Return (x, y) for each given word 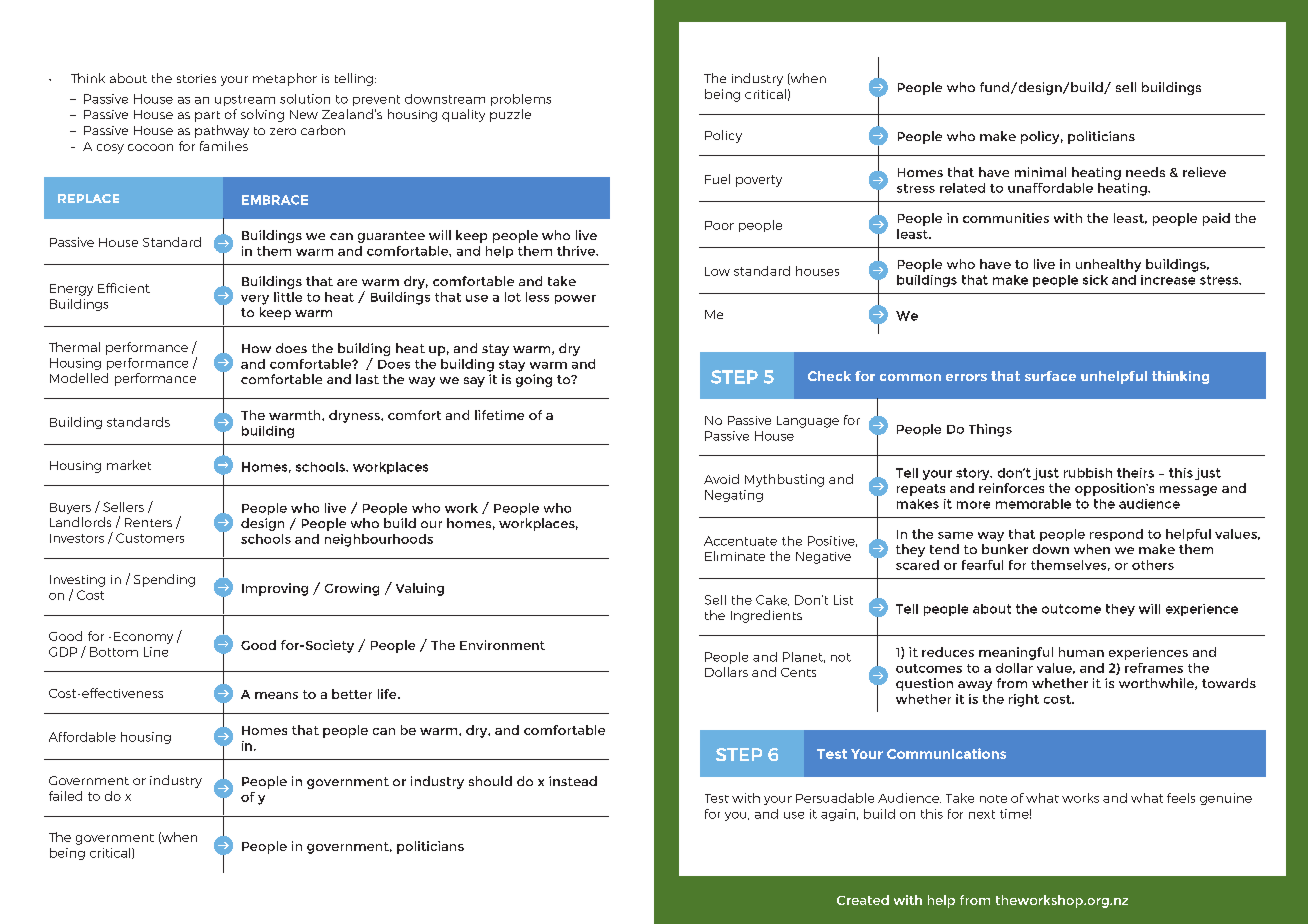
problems (521, 100)
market (129, 465)
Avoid (721, 479)
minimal (1040, 172)
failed (65, 796)
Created (863, 900)
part (207, 116)
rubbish (1088, 473)
